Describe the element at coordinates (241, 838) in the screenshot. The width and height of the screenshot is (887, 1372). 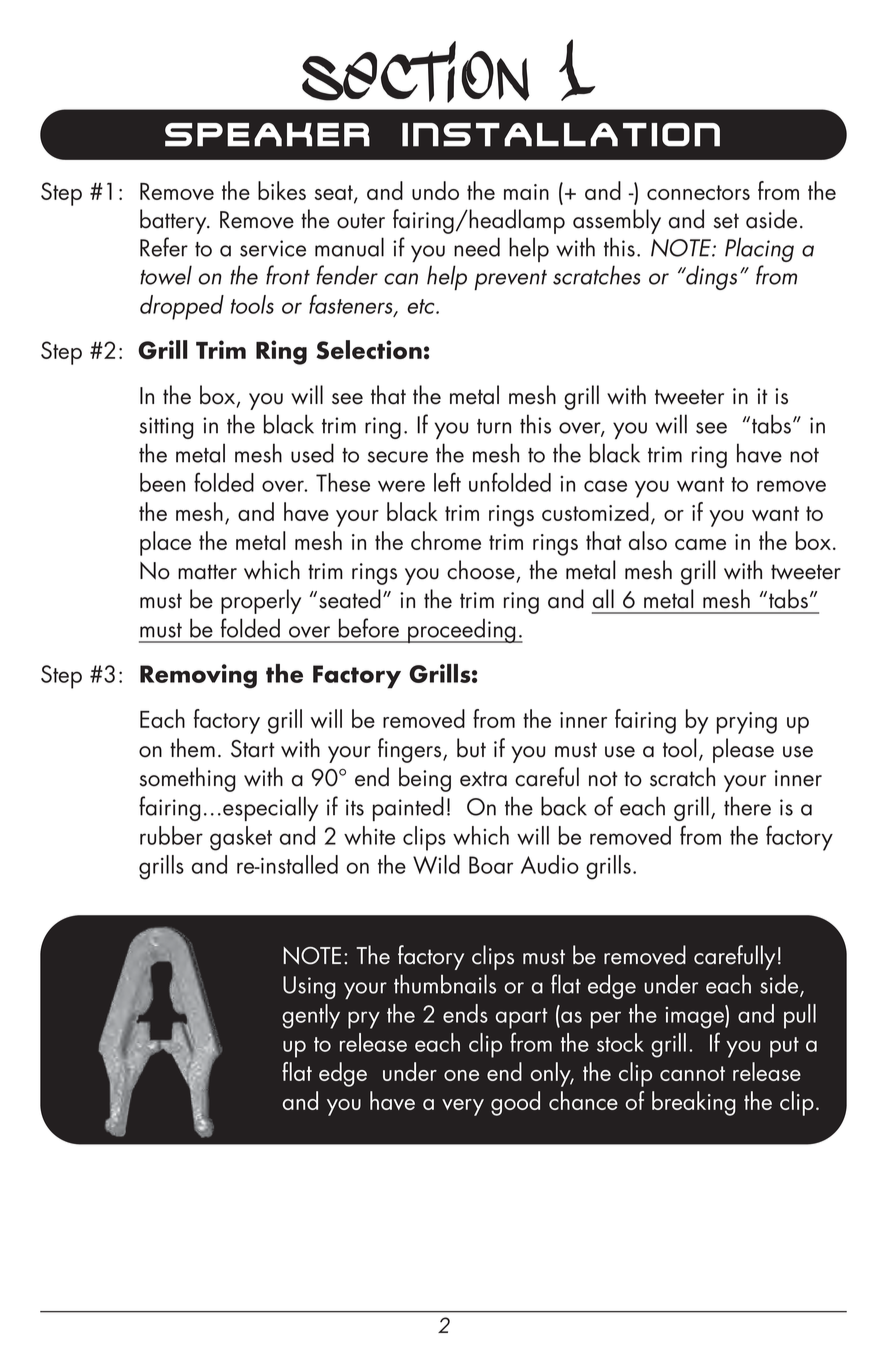
I see `gasket` at that location.
